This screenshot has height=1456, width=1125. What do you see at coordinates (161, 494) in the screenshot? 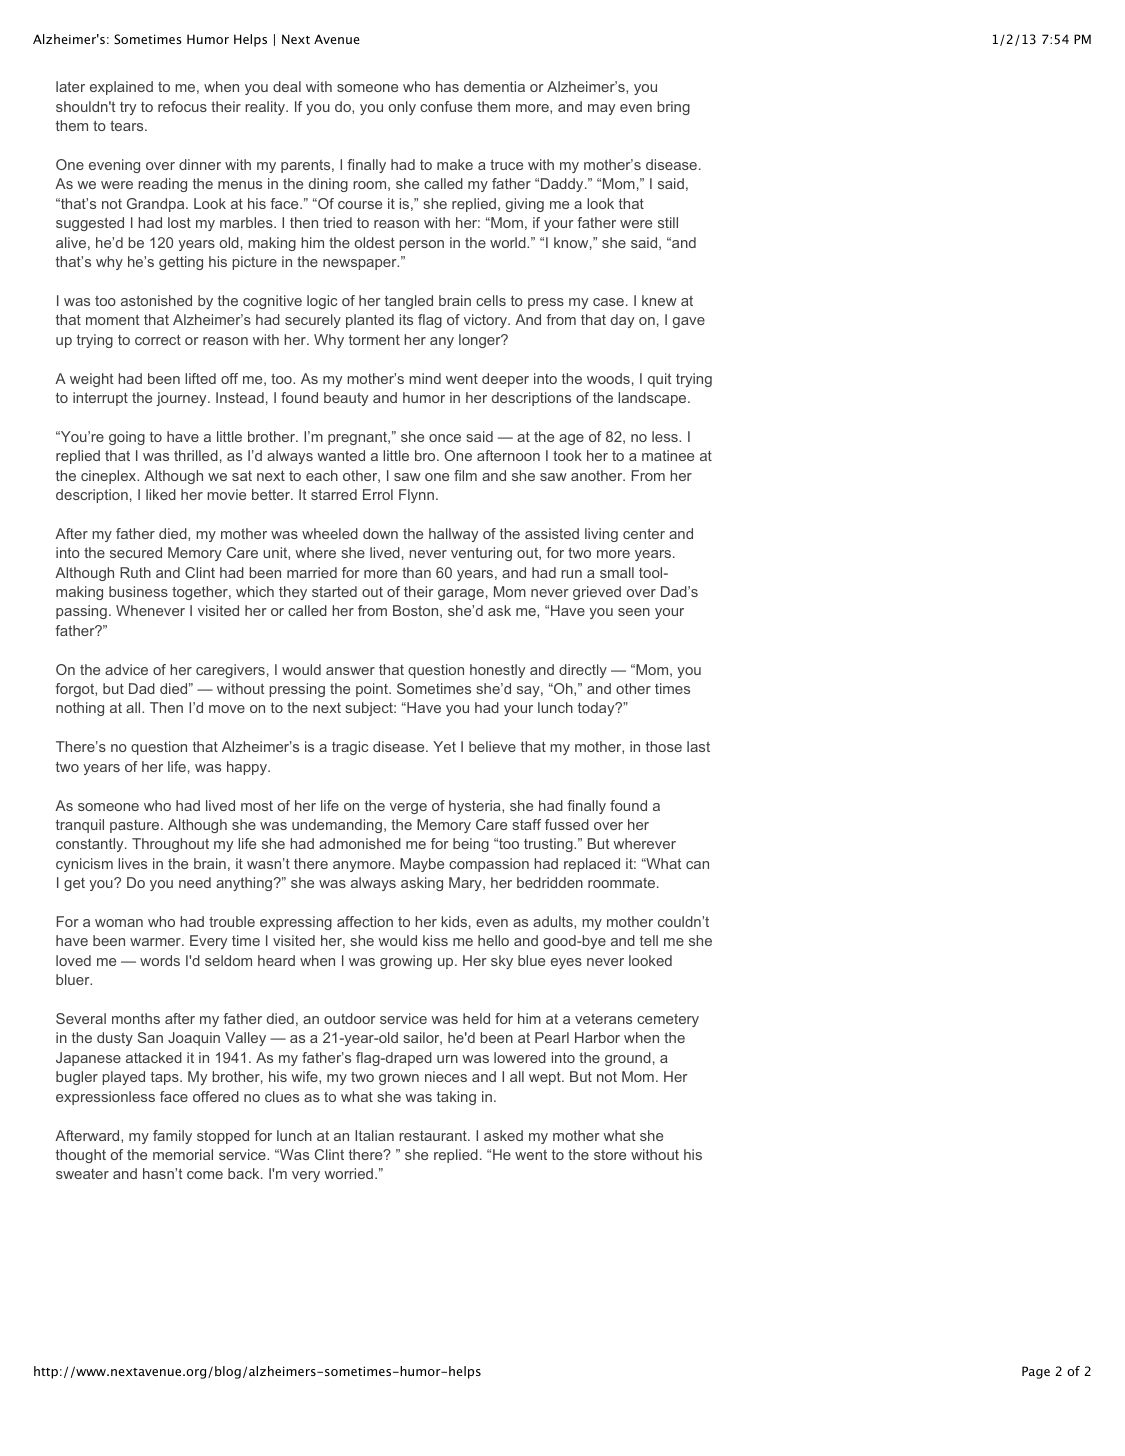
I see `liked` at bounding box center [161, 494].
